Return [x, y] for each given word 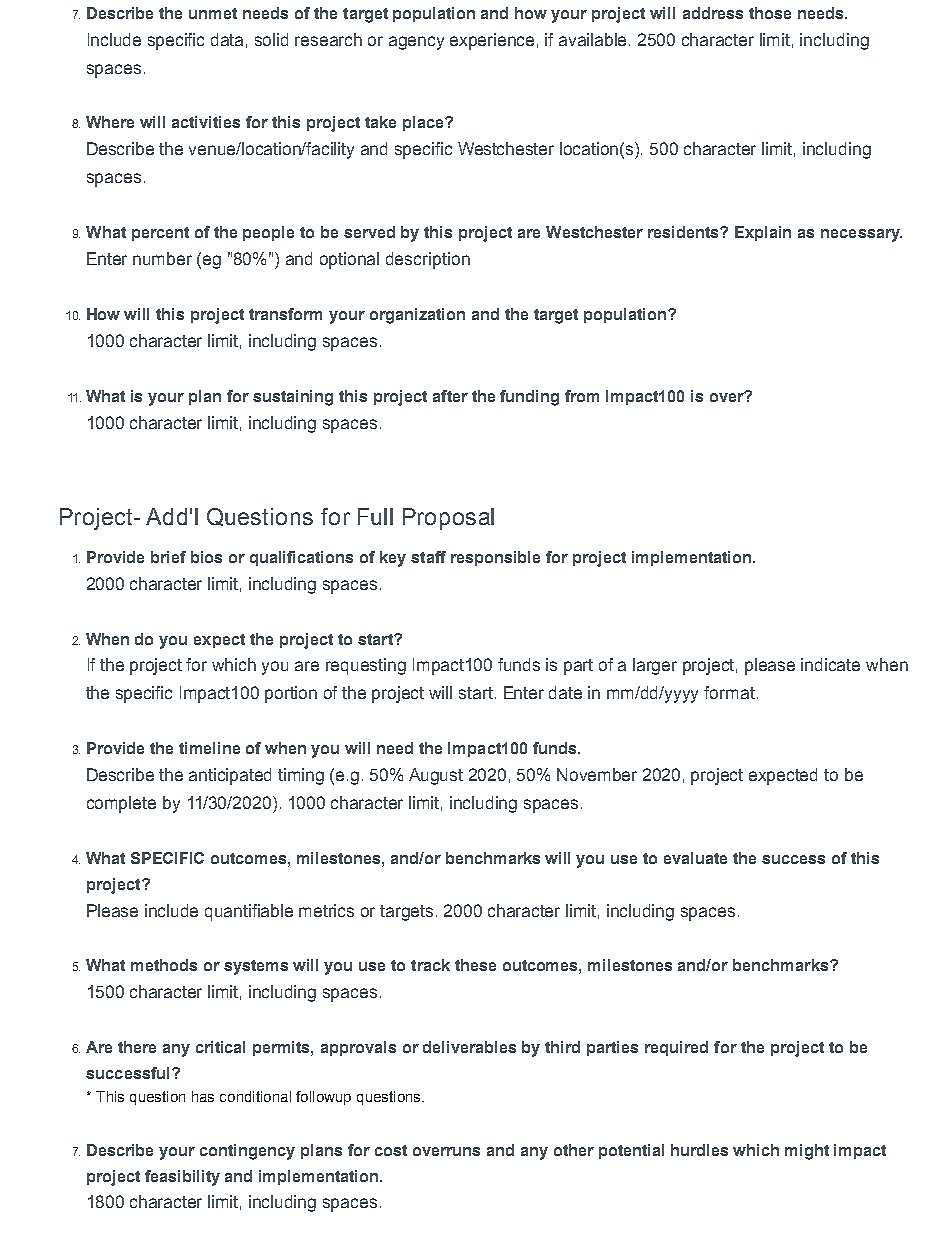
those [770, 13]
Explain [763, 233]
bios [206, 557]
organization [417, 316]
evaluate [695, 858]
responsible [495, 558]
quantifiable [249, 912]
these [475, 965]
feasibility [182, 1178]
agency [416, 43]
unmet [213, 13]
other [574, 1150]
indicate [830, 664]
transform [285, 314]
